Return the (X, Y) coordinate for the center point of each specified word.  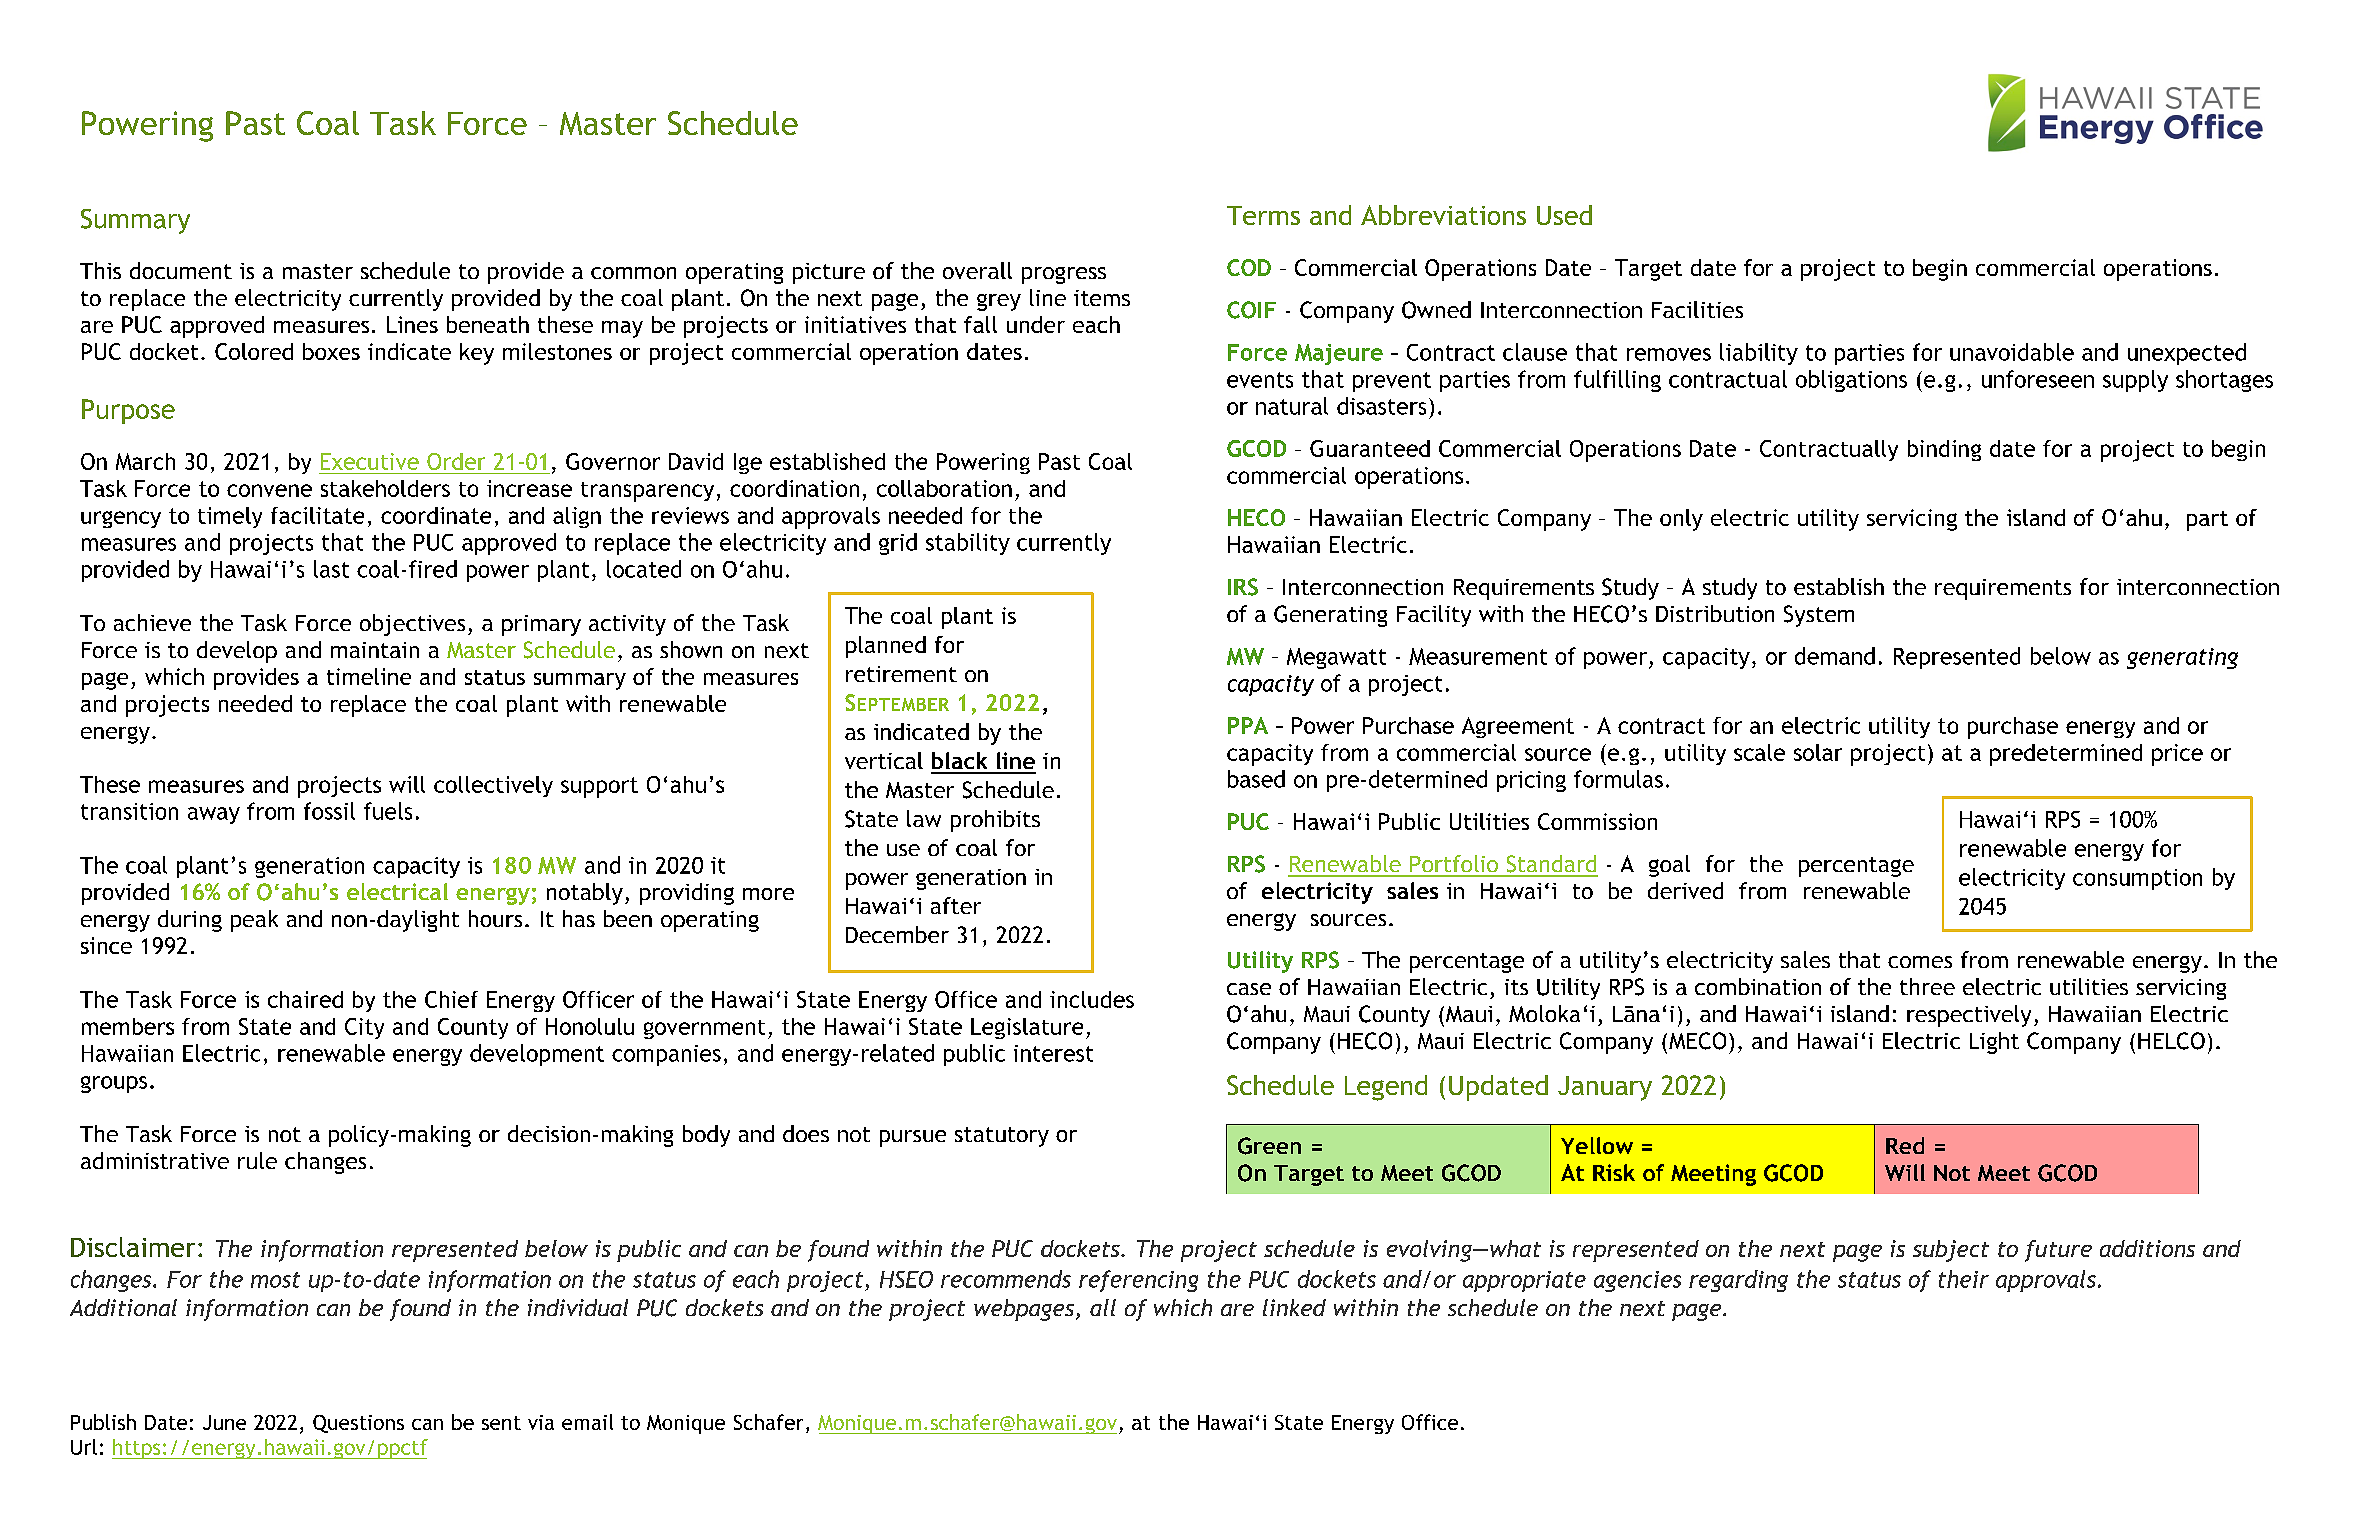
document (181, 270)
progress (1064, 275)
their (1964, 1279)
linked (1294, 1307)
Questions (358, 1424)
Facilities (1697, 309)
